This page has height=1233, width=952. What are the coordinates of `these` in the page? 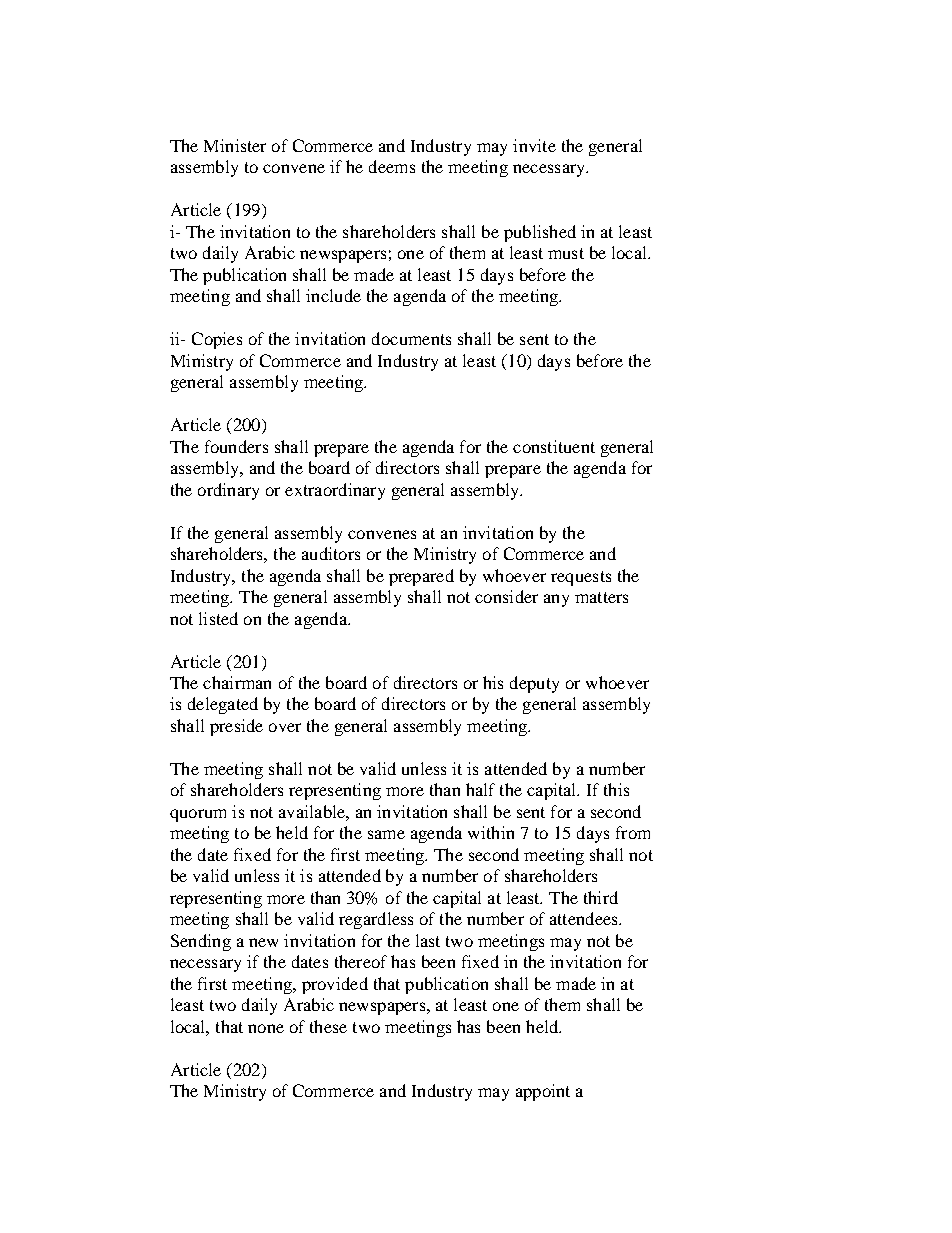 It's located at (328, 1026).
